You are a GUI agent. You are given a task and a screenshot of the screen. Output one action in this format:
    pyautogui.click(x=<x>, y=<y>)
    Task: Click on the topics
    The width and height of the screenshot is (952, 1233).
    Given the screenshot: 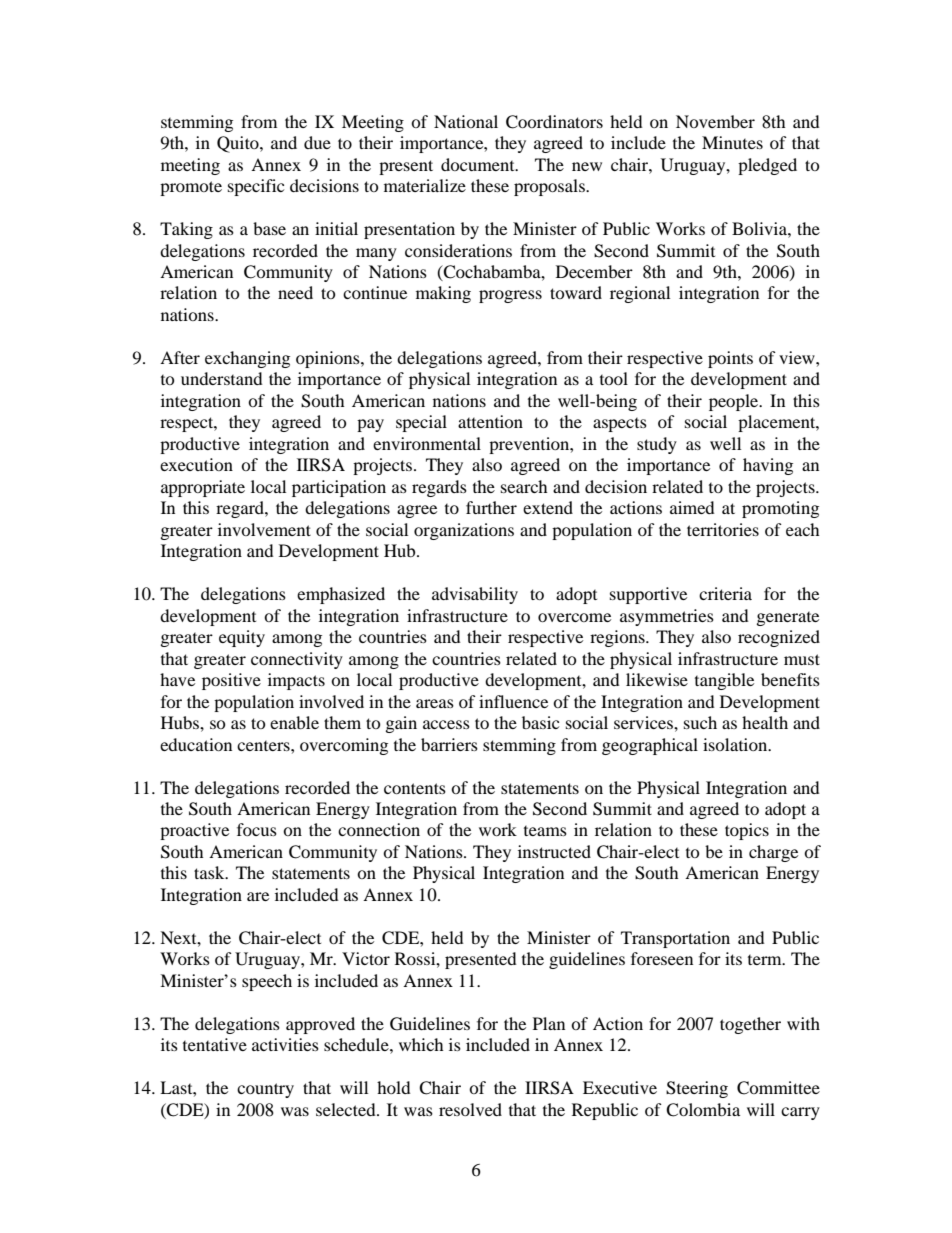 What is the action you would take?
    pyautogui.click(x=747, y=831)
